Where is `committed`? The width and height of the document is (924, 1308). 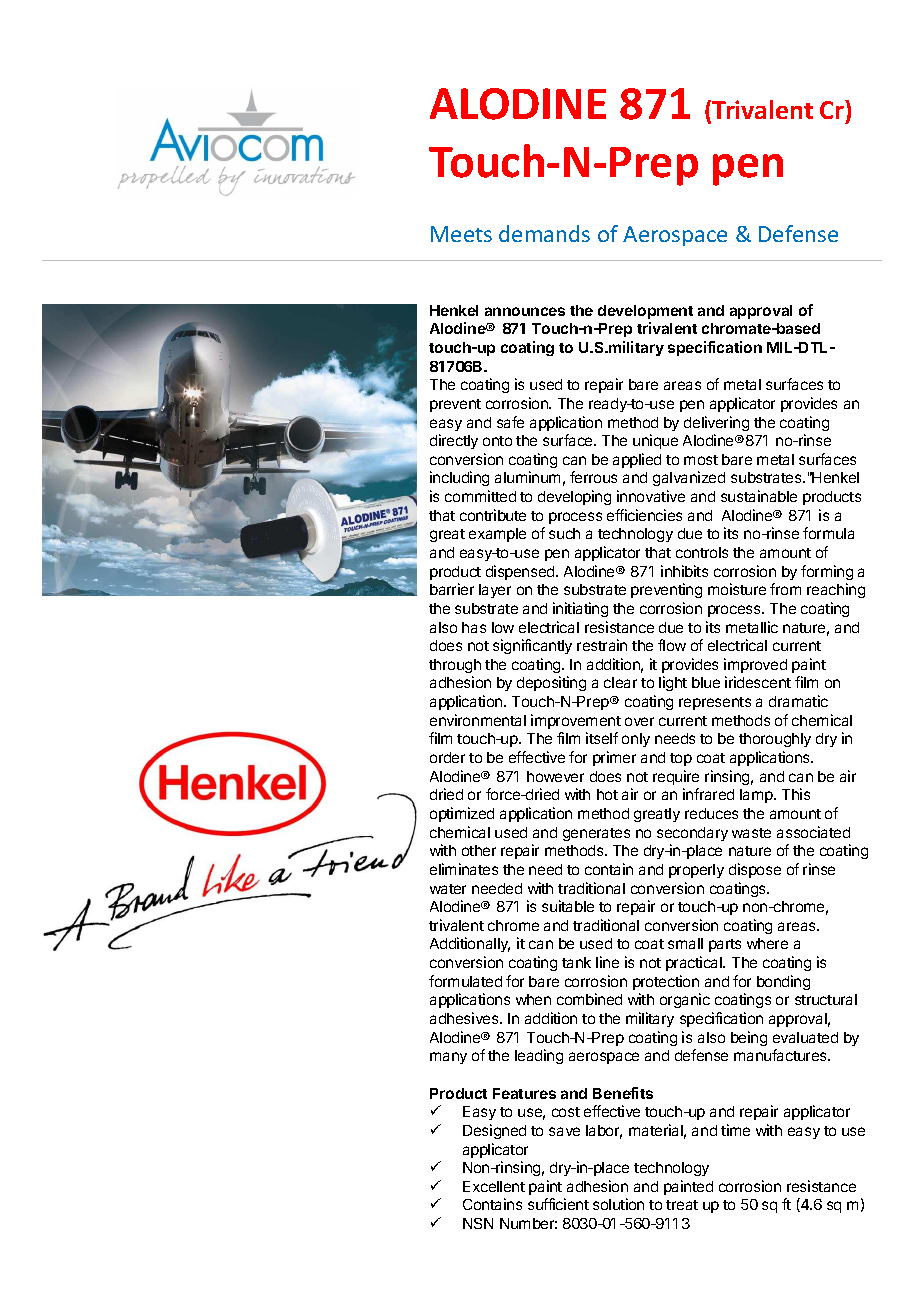 committed is located at coordinates (480, 496).
